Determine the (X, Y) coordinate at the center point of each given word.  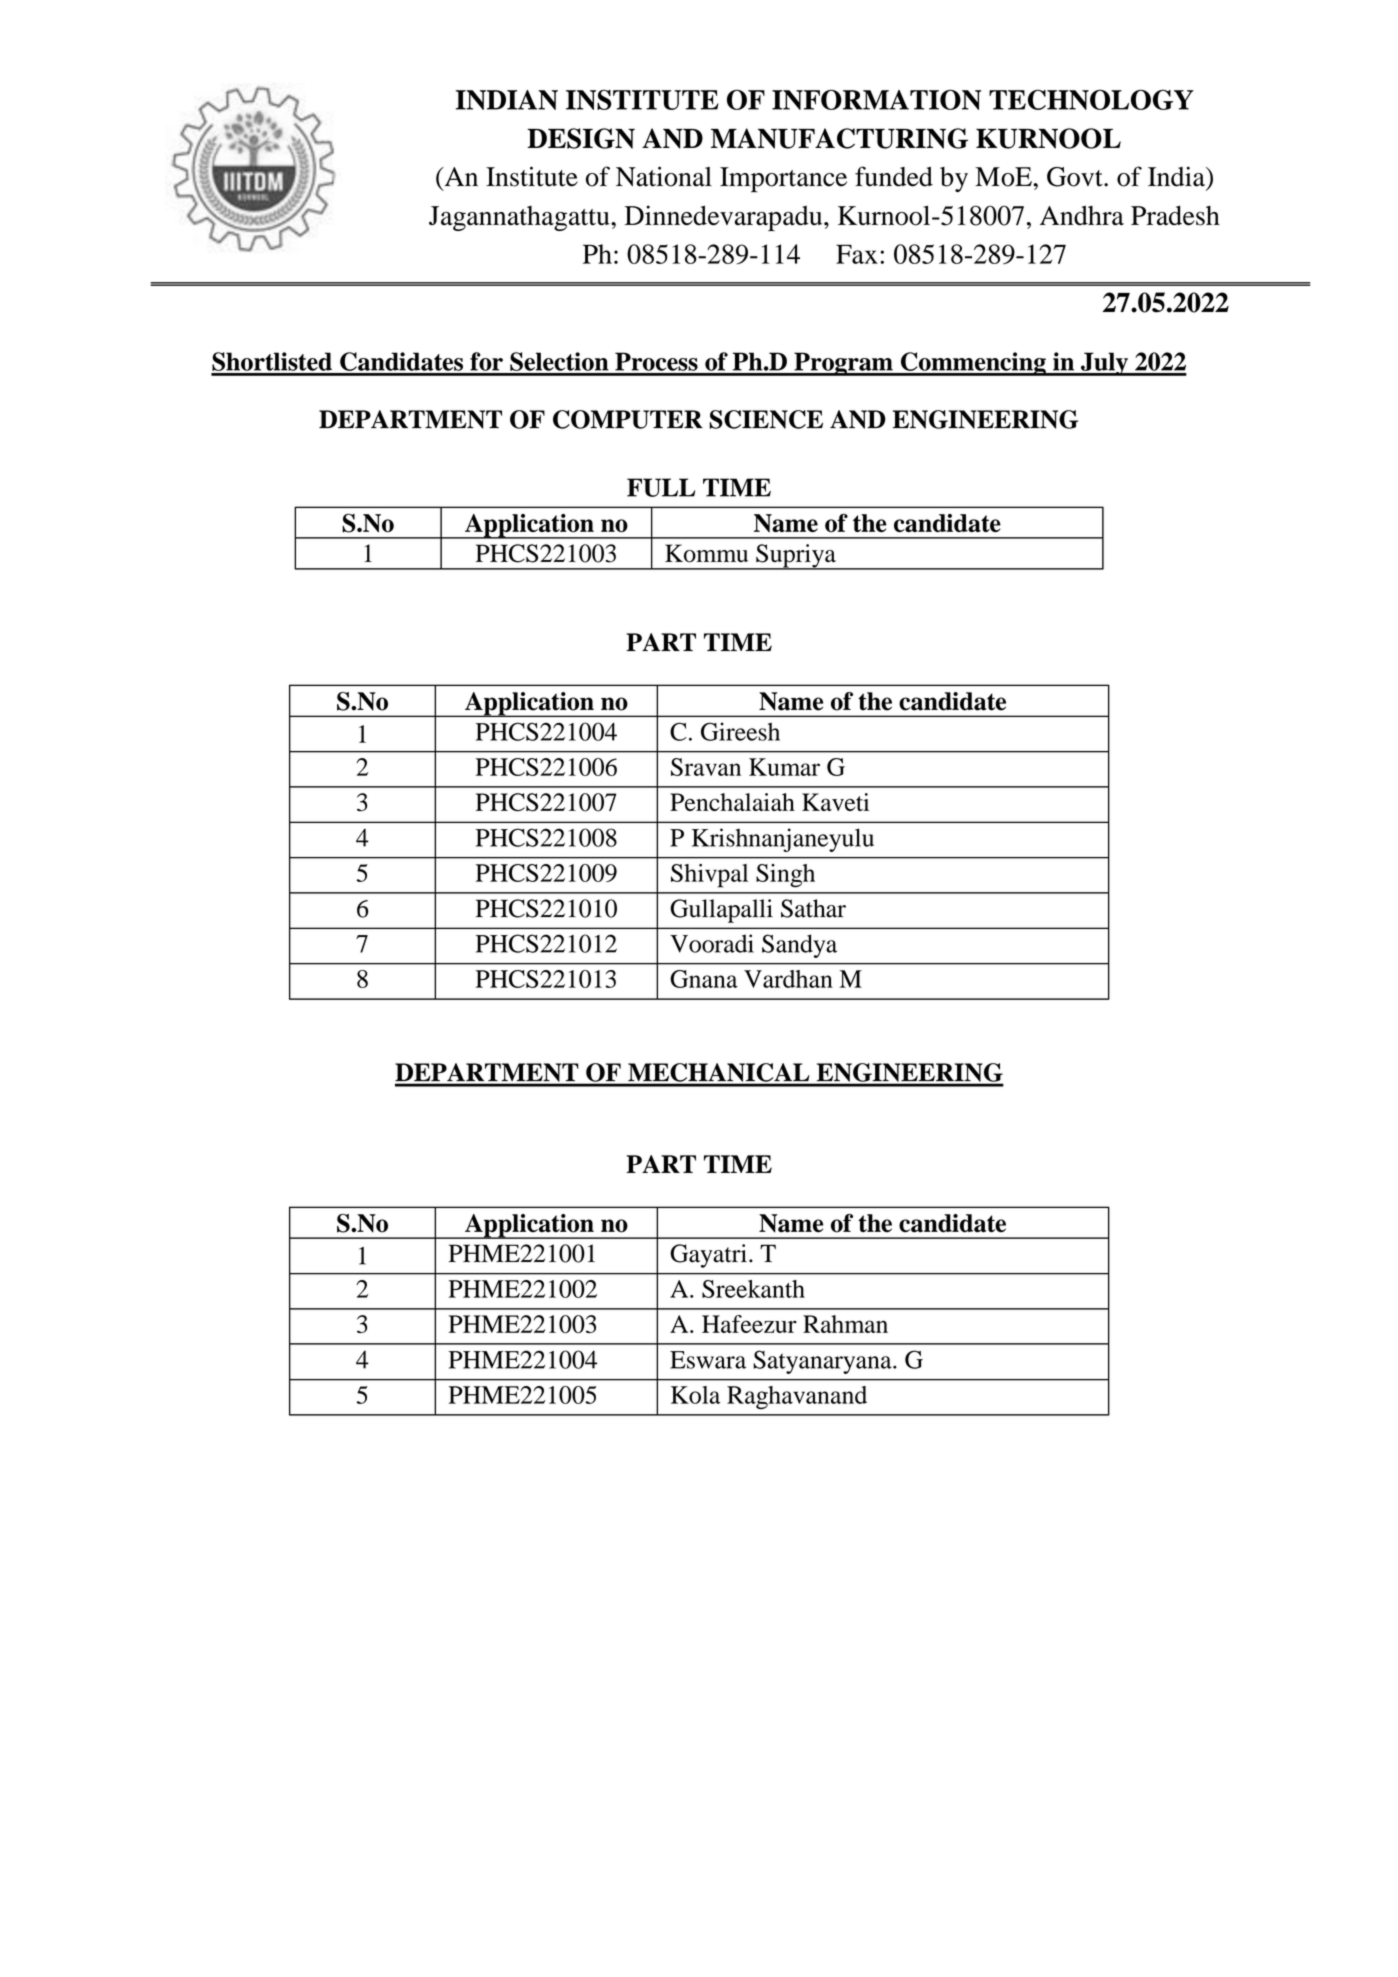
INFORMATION (876, 99)
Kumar (784, 767)
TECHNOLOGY (1091, 99)
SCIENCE (766, 419)
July (1104, 364)
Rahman (845, 1324)
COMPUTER (628, 419)
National (664, 176)
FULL (661, 487)
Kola (695, 1395)
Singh (785, 876)
